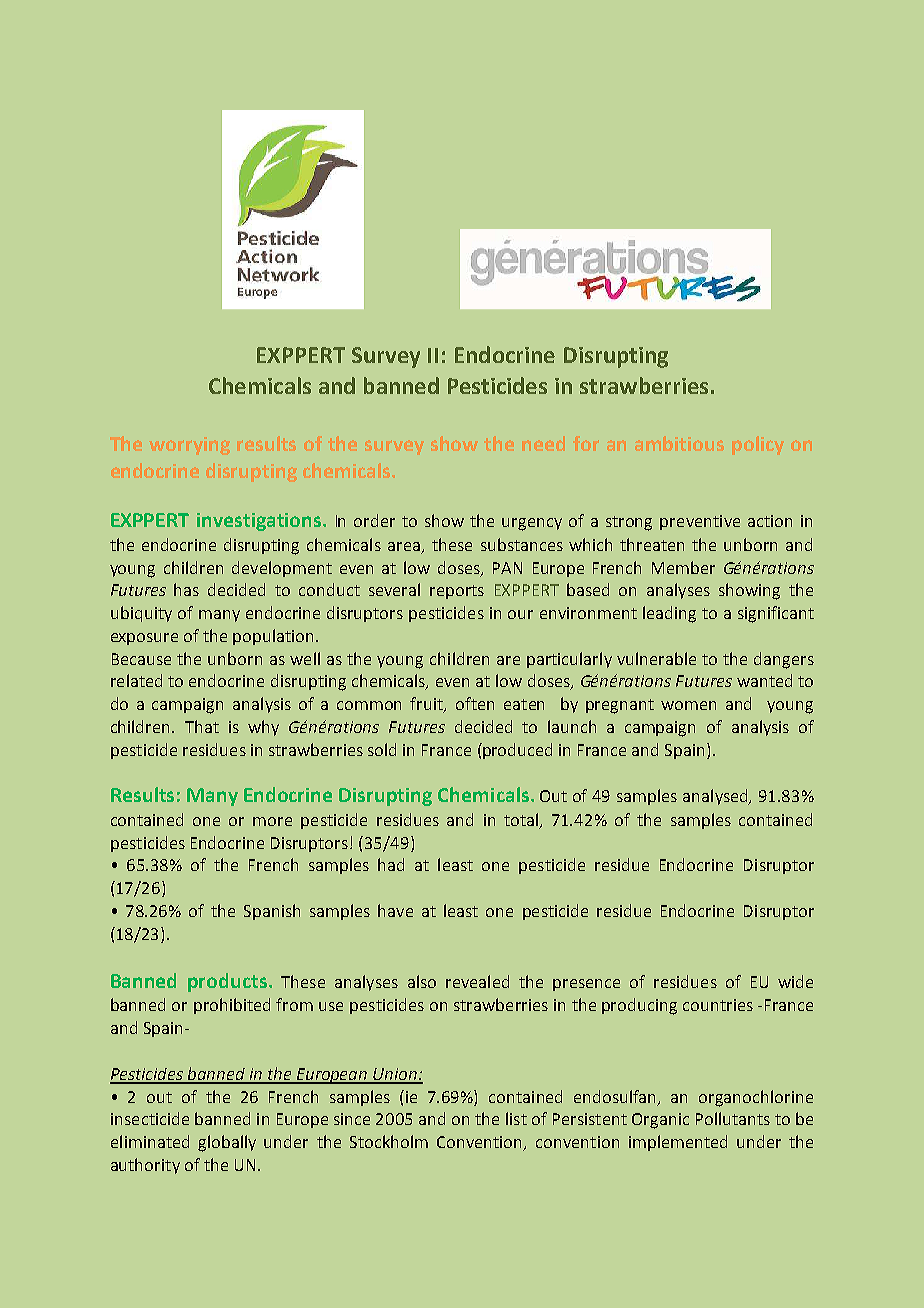 This image has height=1308, width=924. I want to click on implemented, so click(678, 1143).
